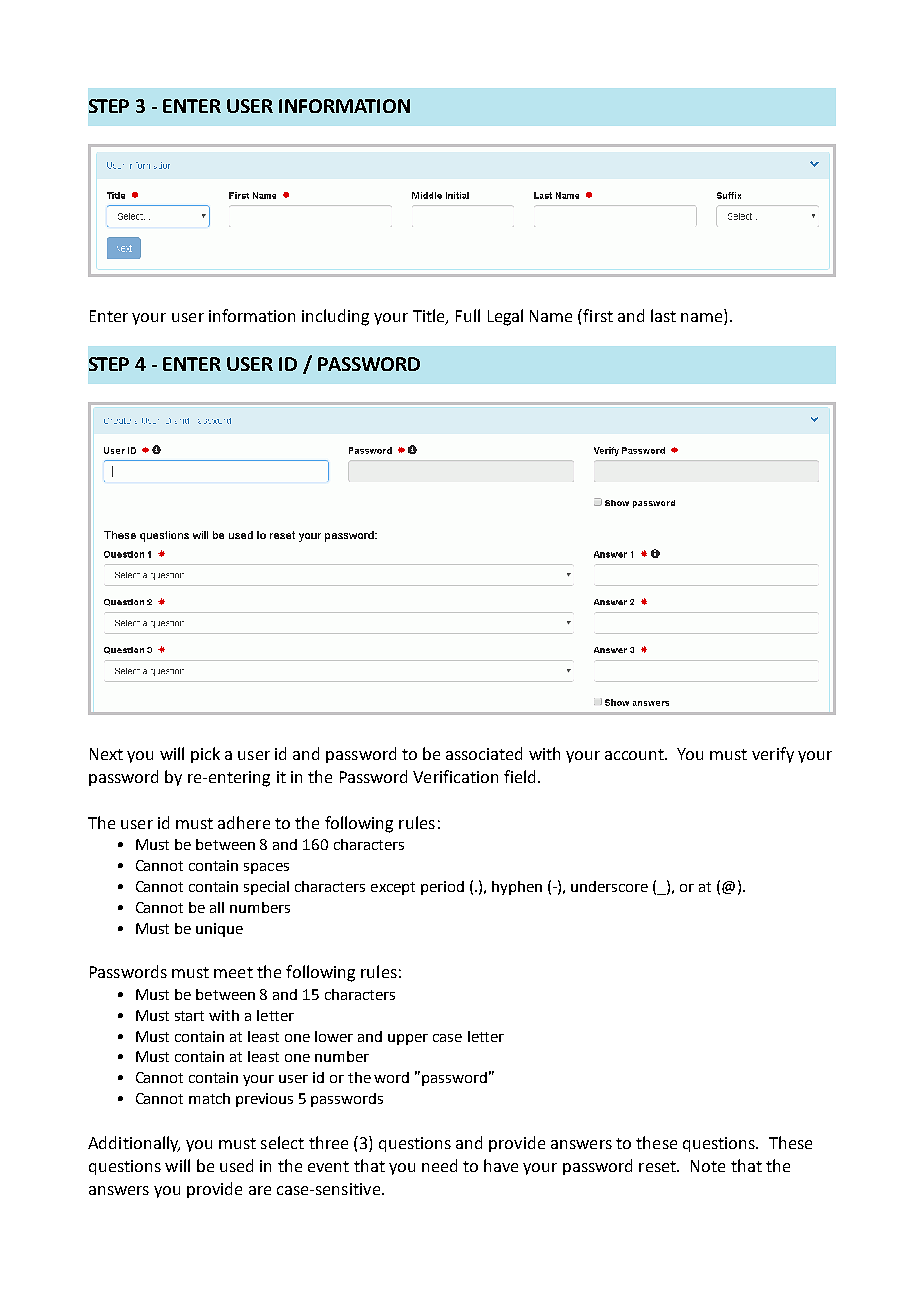 Image resolution: width=924 pixels, height=1308 pixels. Describe the element at coordinates (335, 317) in the image. I see `including` at that location.
